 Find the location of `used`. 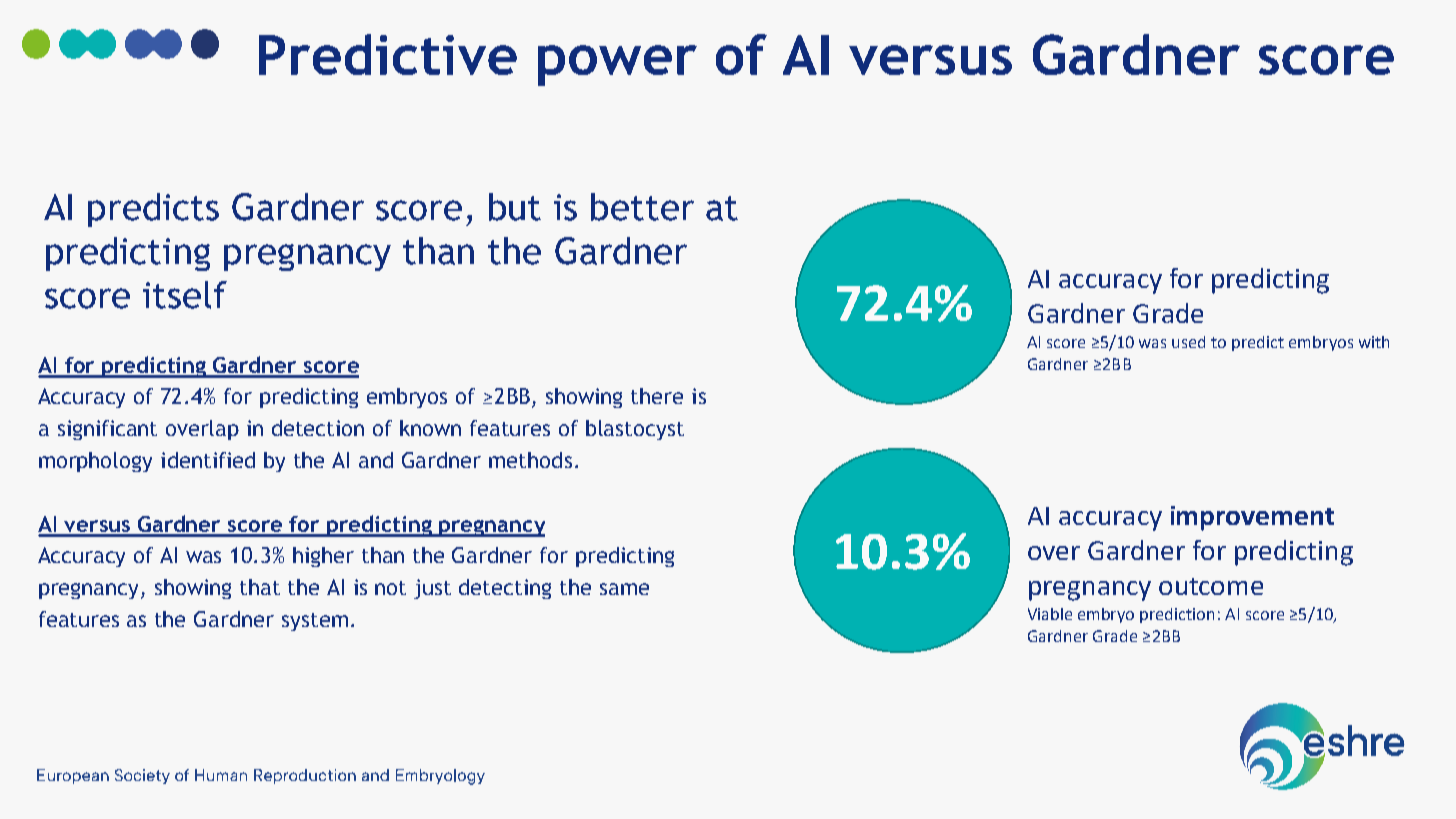

used is located at coordinates (1188, 342).
